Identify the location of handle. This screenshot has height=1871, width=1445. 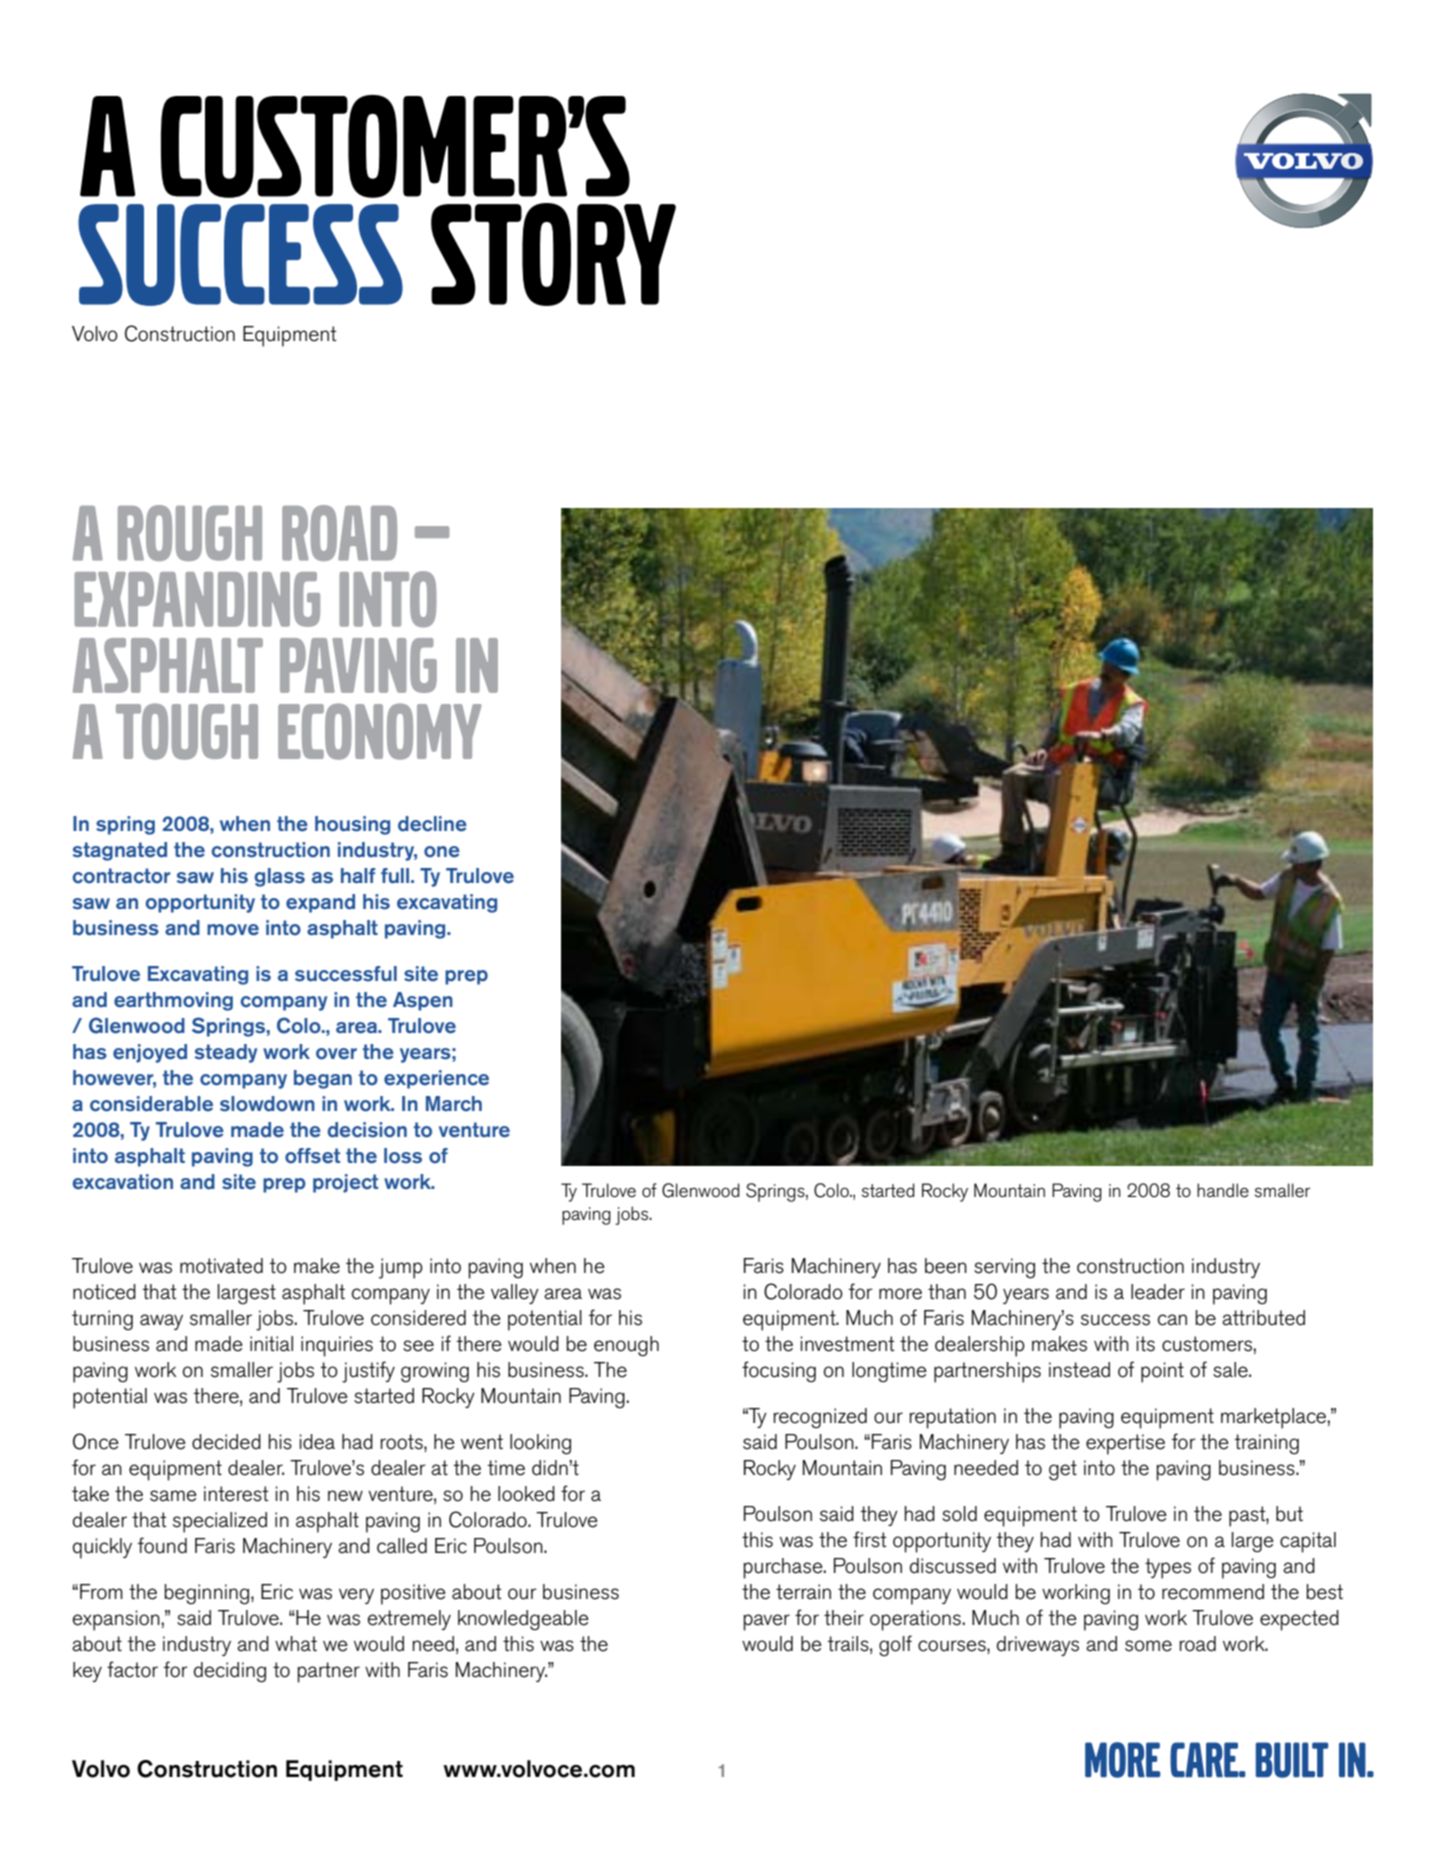
(1223, 1190).
